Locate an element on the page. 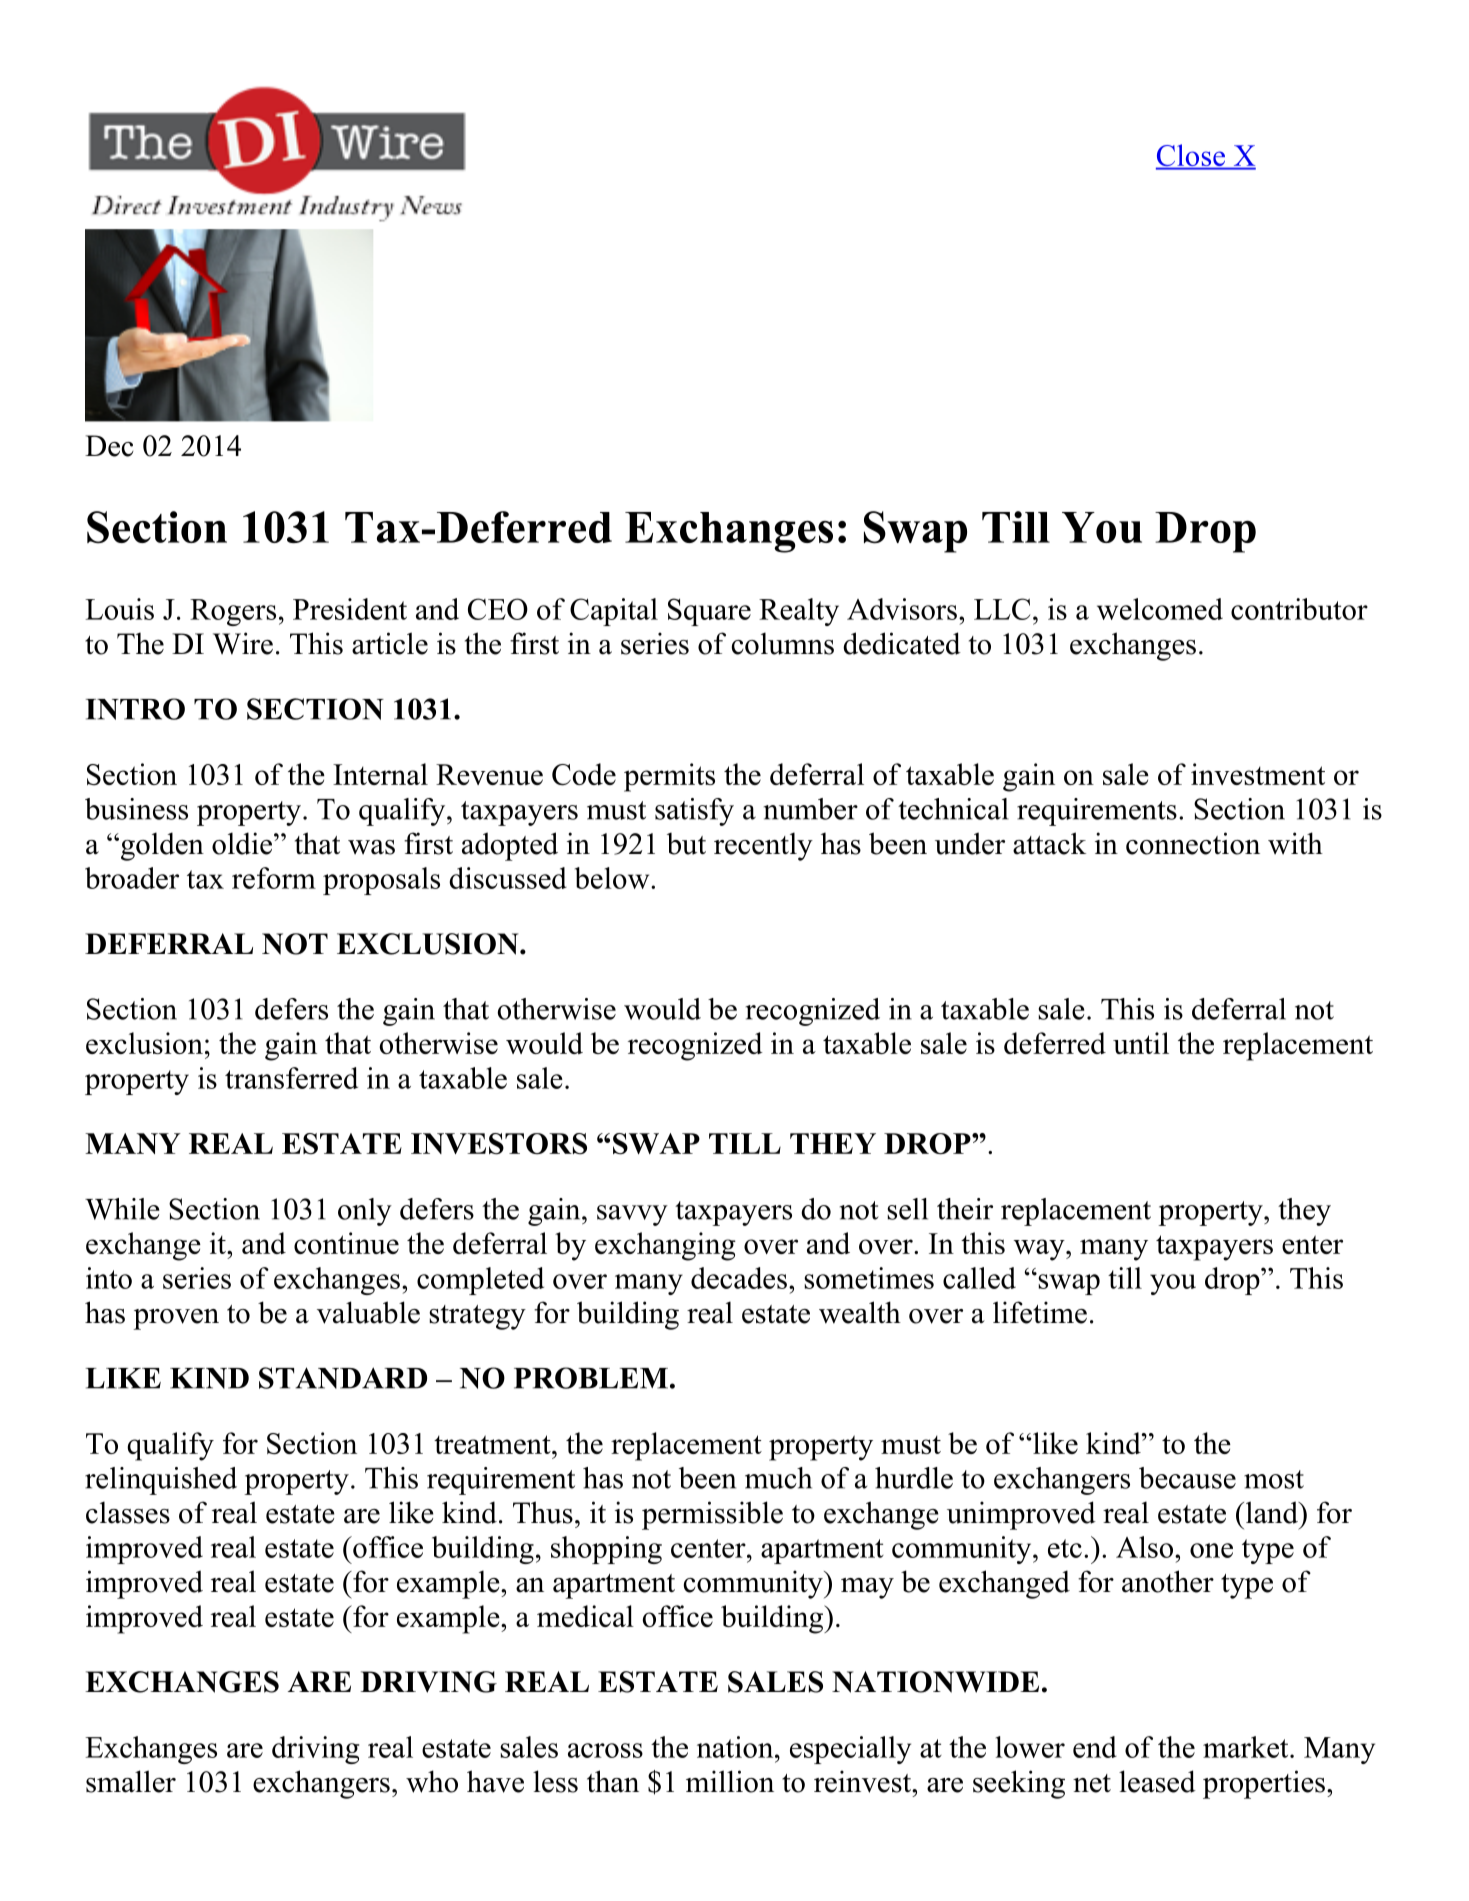 This document has height=1901, width=1469. smaller is located at coordinates (131, 1781).
